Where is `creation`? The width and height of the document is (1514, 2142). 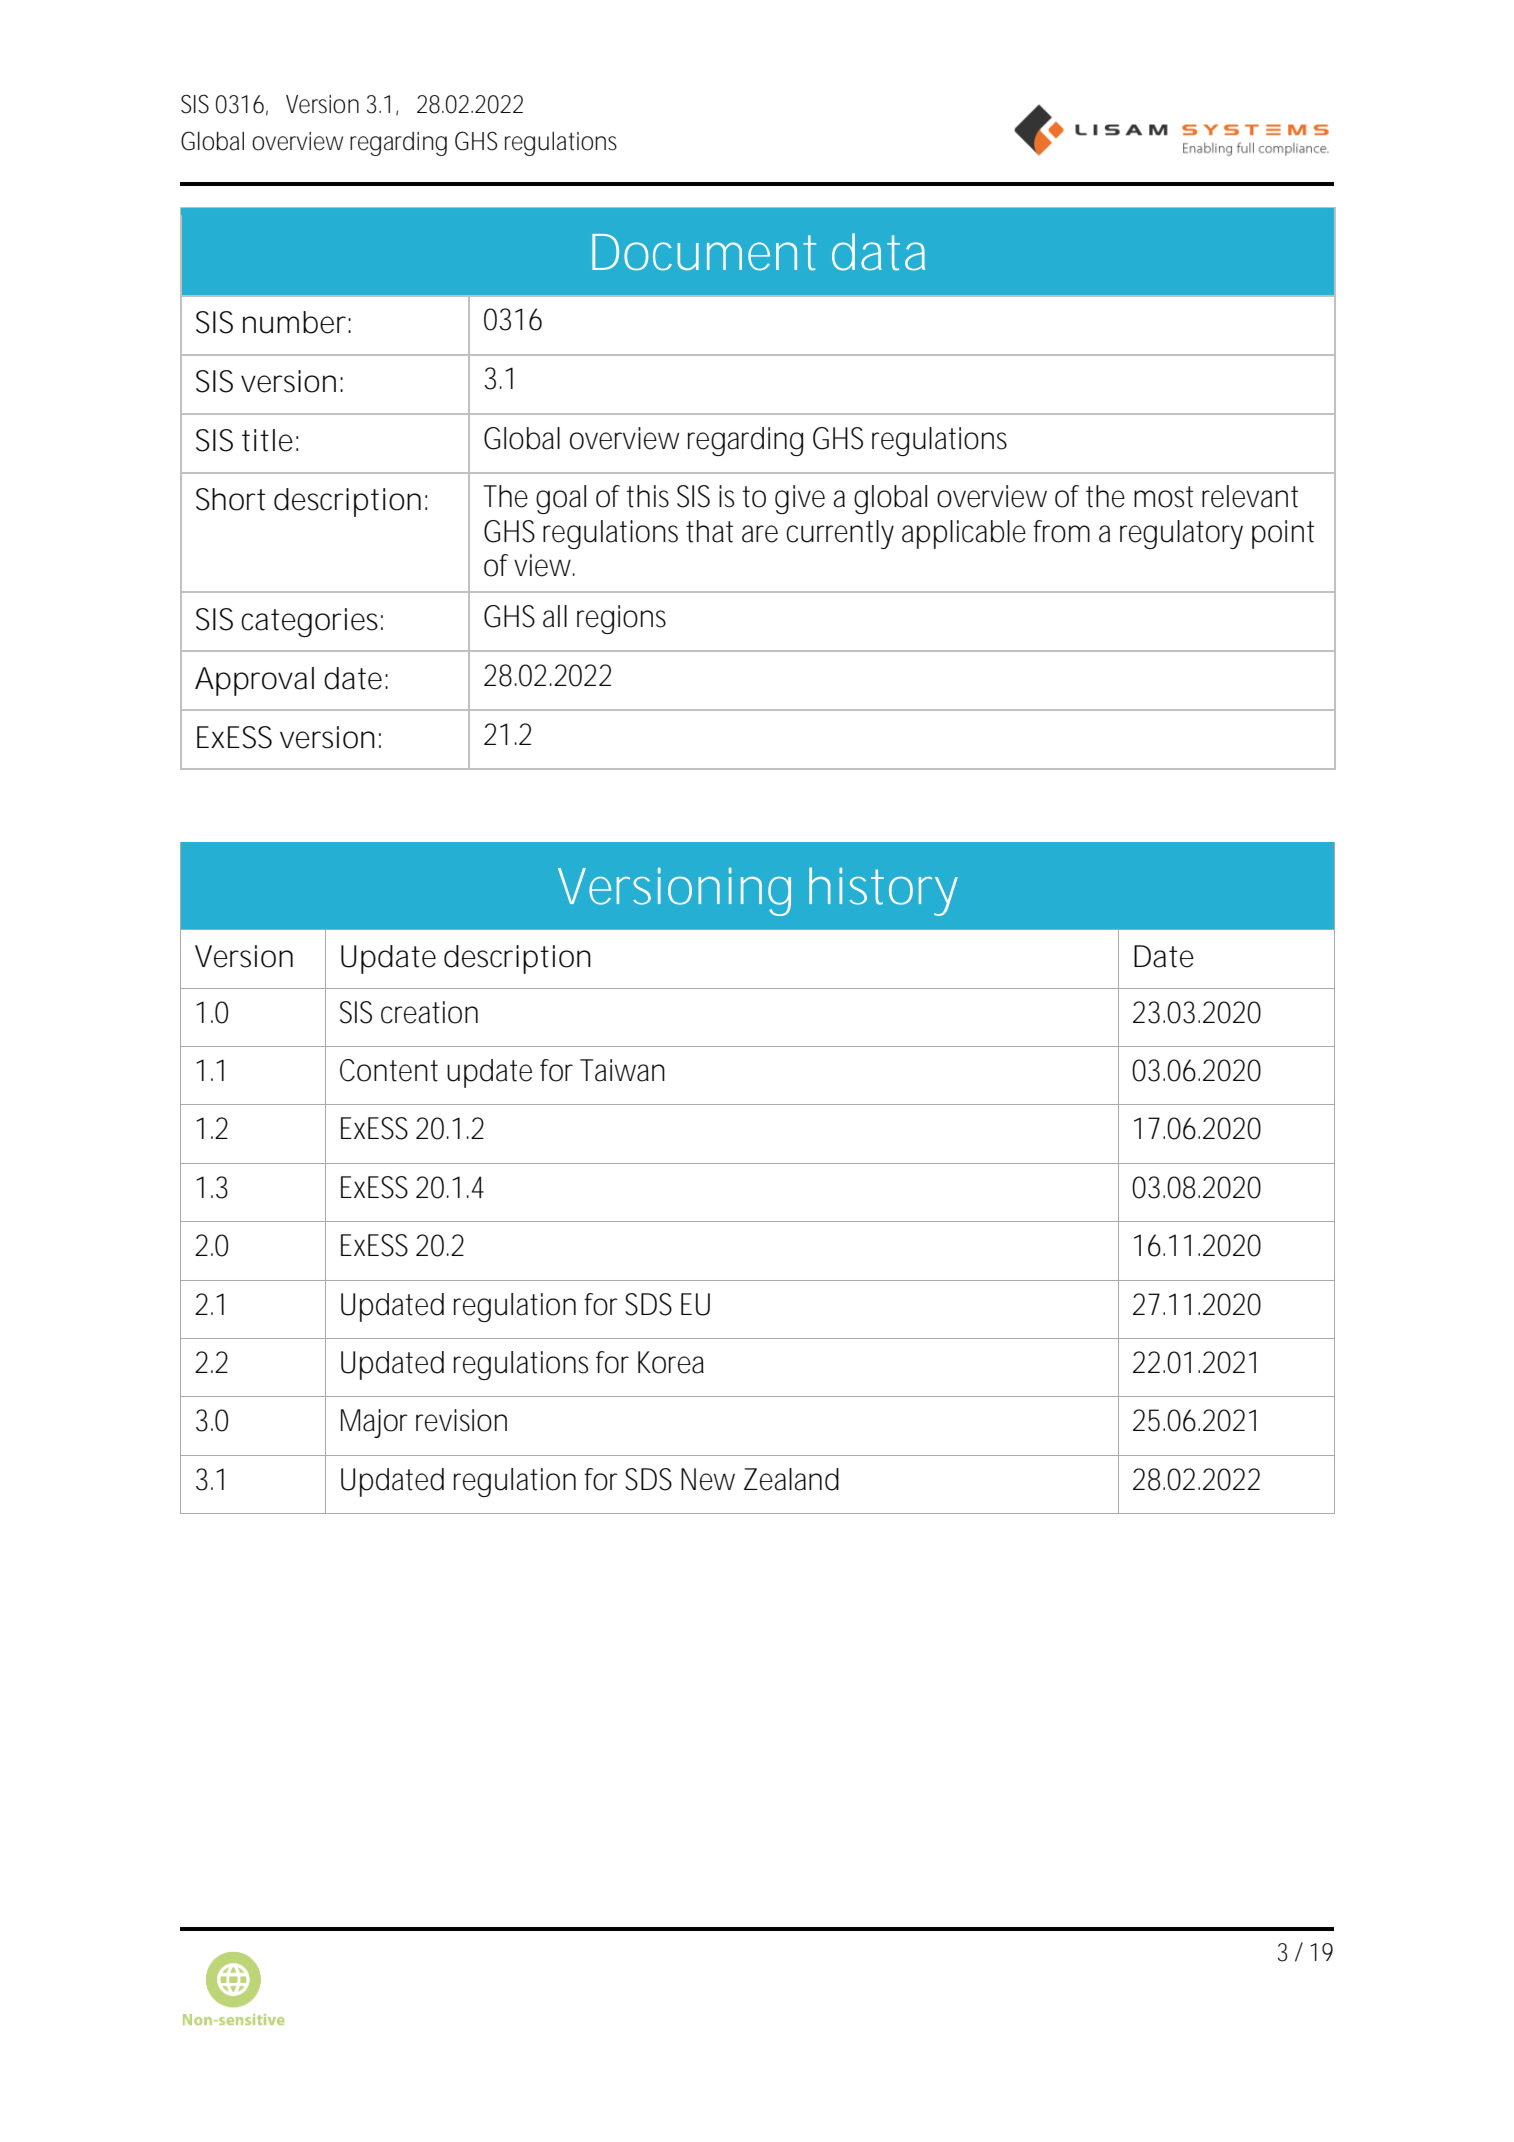
creation is located at coordinates (429, 1012).
